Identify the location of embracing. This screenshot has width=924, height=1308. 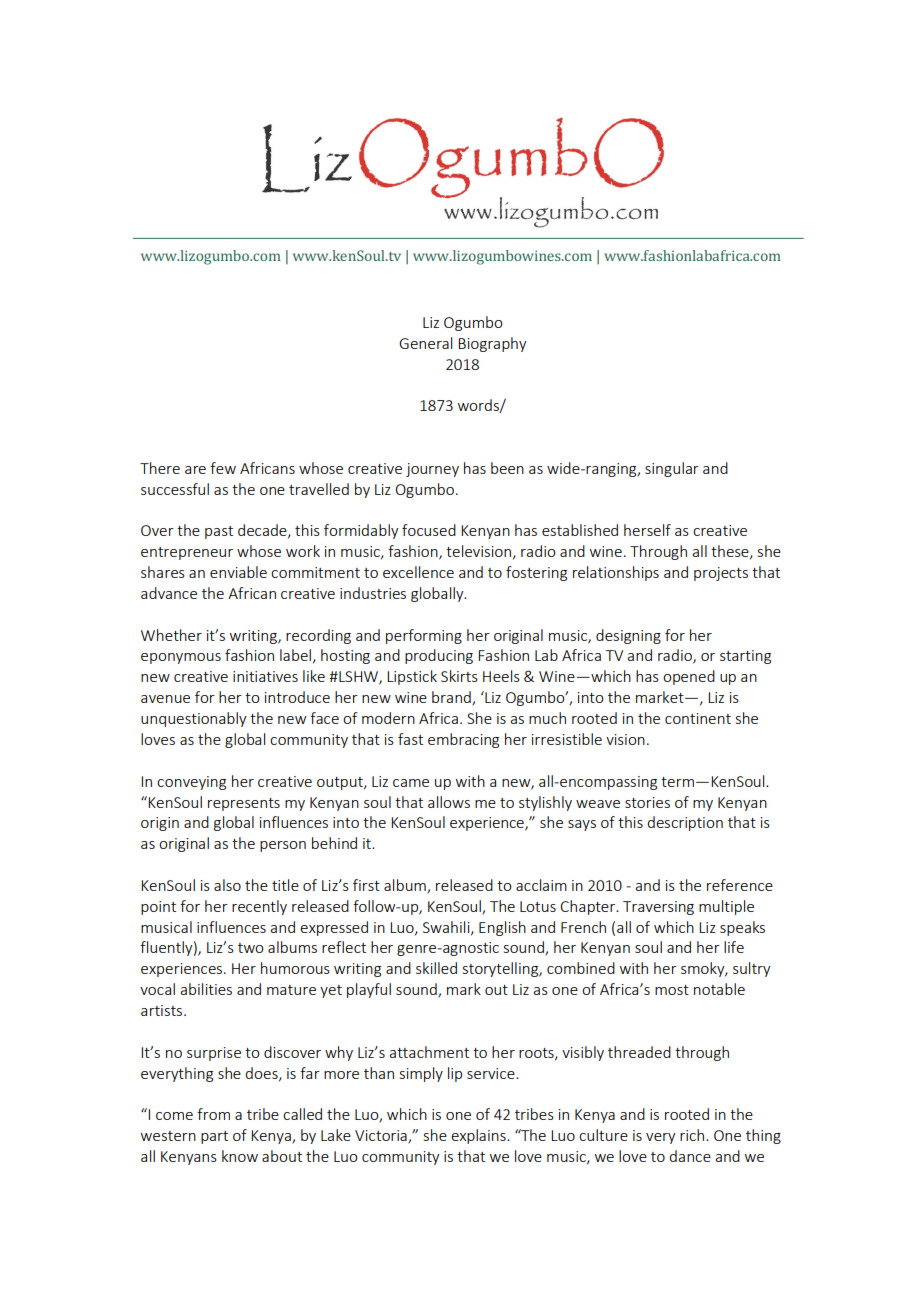
(463, 740).
